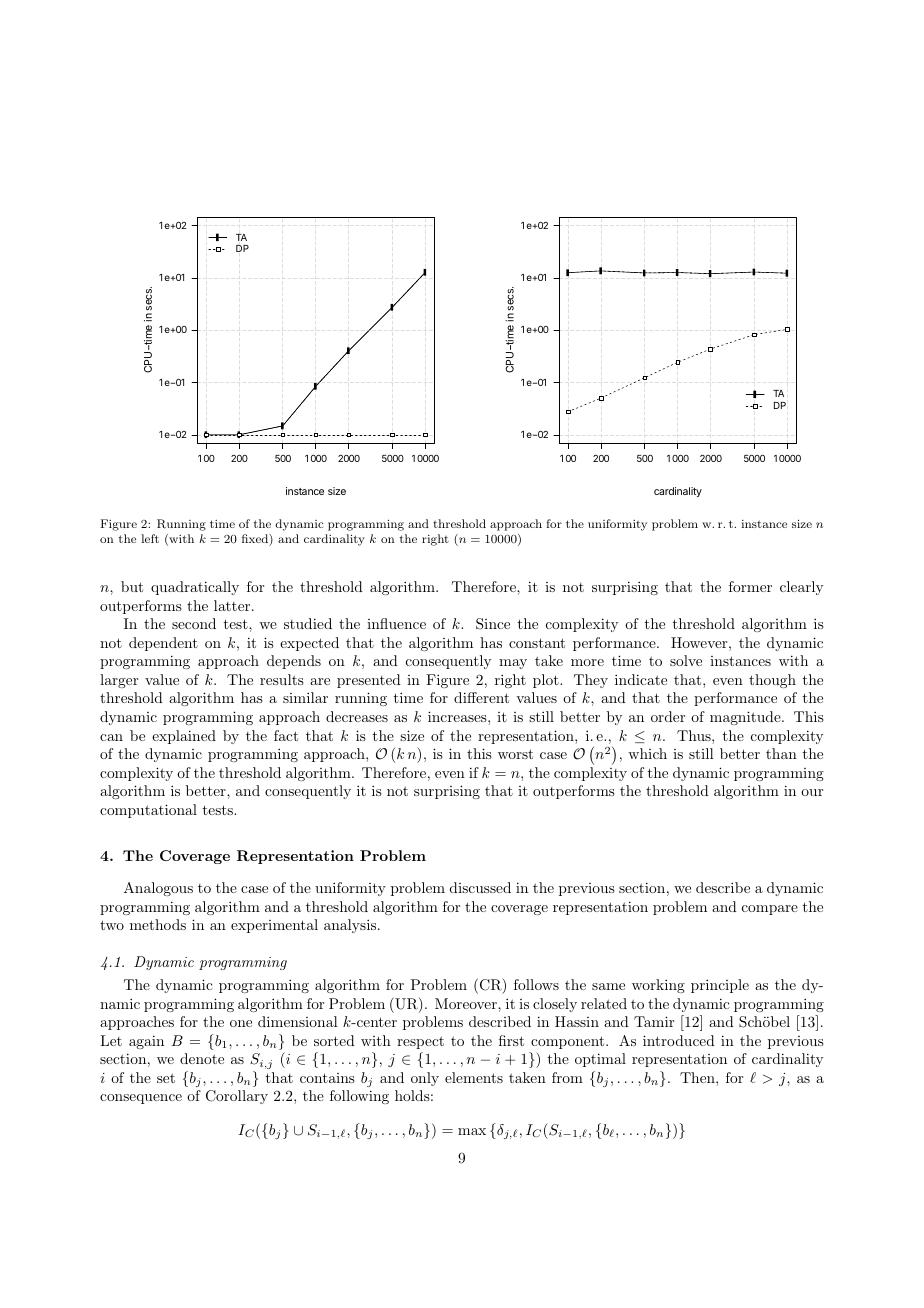  Describe the element at coordinates (698, 1077) in the screenshot. I see `Then` at that location.
